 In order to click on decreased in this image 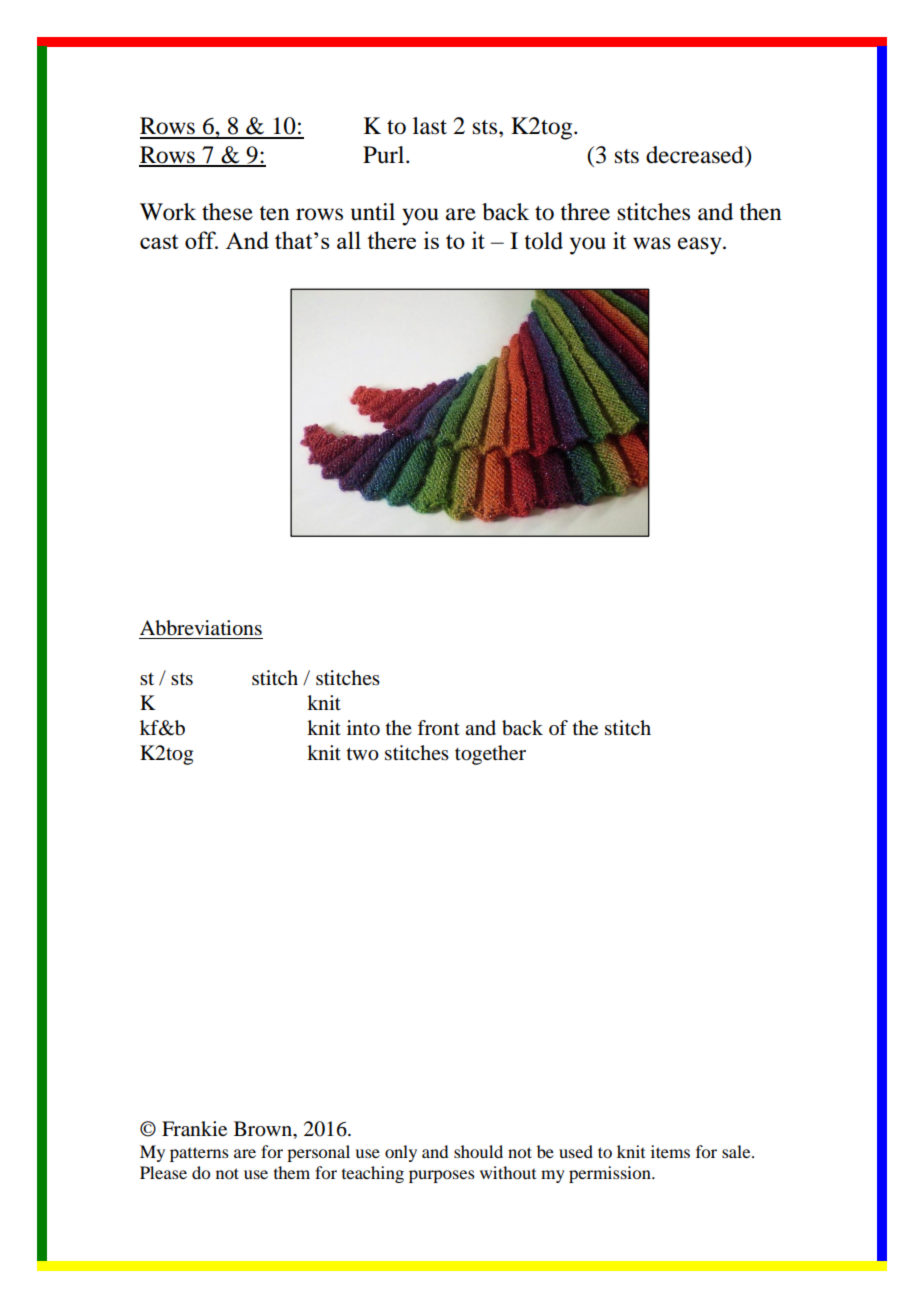, I will do `click(696, 155)`.
